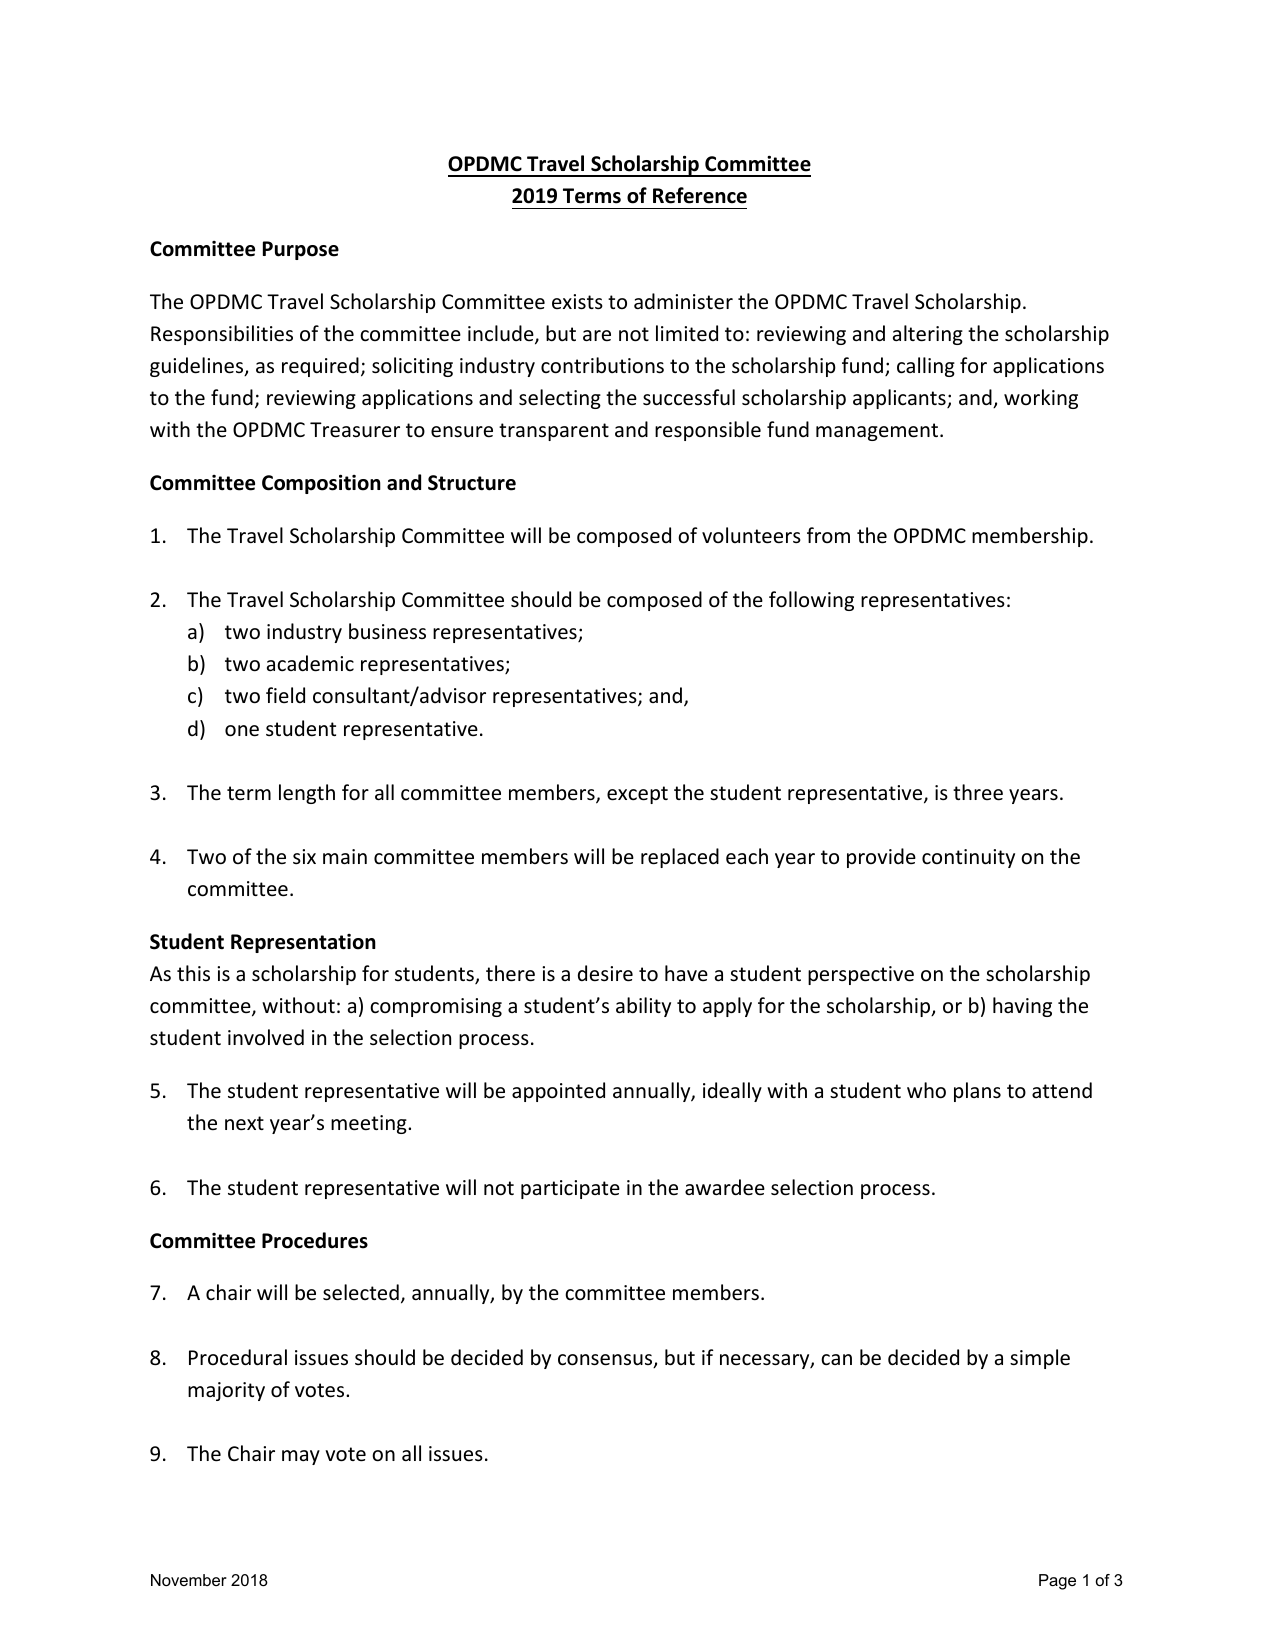  Describe the element at coordinates (637, 795) in the screenshot. I see `except` at that location.
